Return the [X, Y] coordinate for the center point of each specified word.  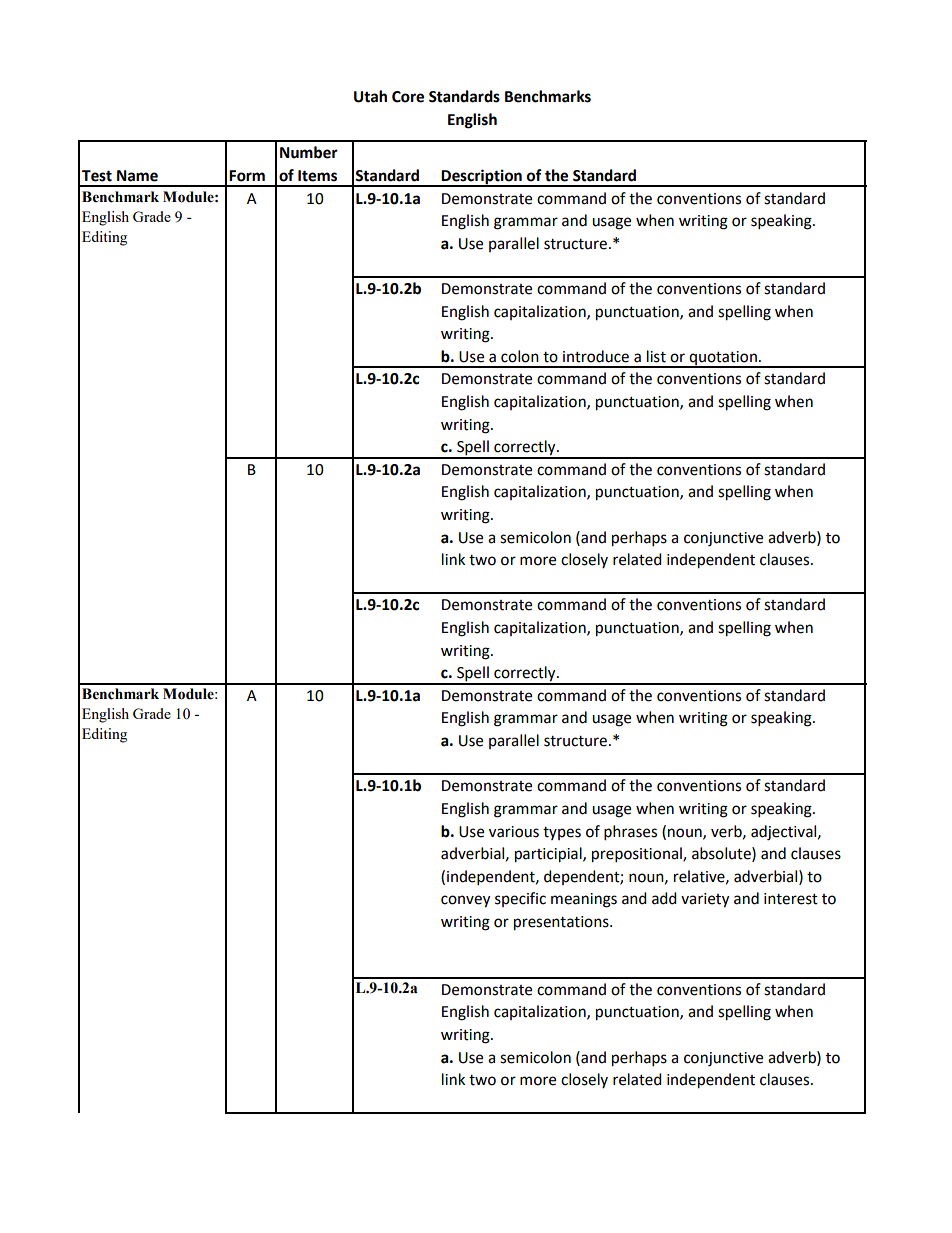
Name [137, 176]
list [656, 356]
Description [482, 177]
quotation [723, 359]
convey [465, 901]
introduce [596, 356]
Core [408, 97]
